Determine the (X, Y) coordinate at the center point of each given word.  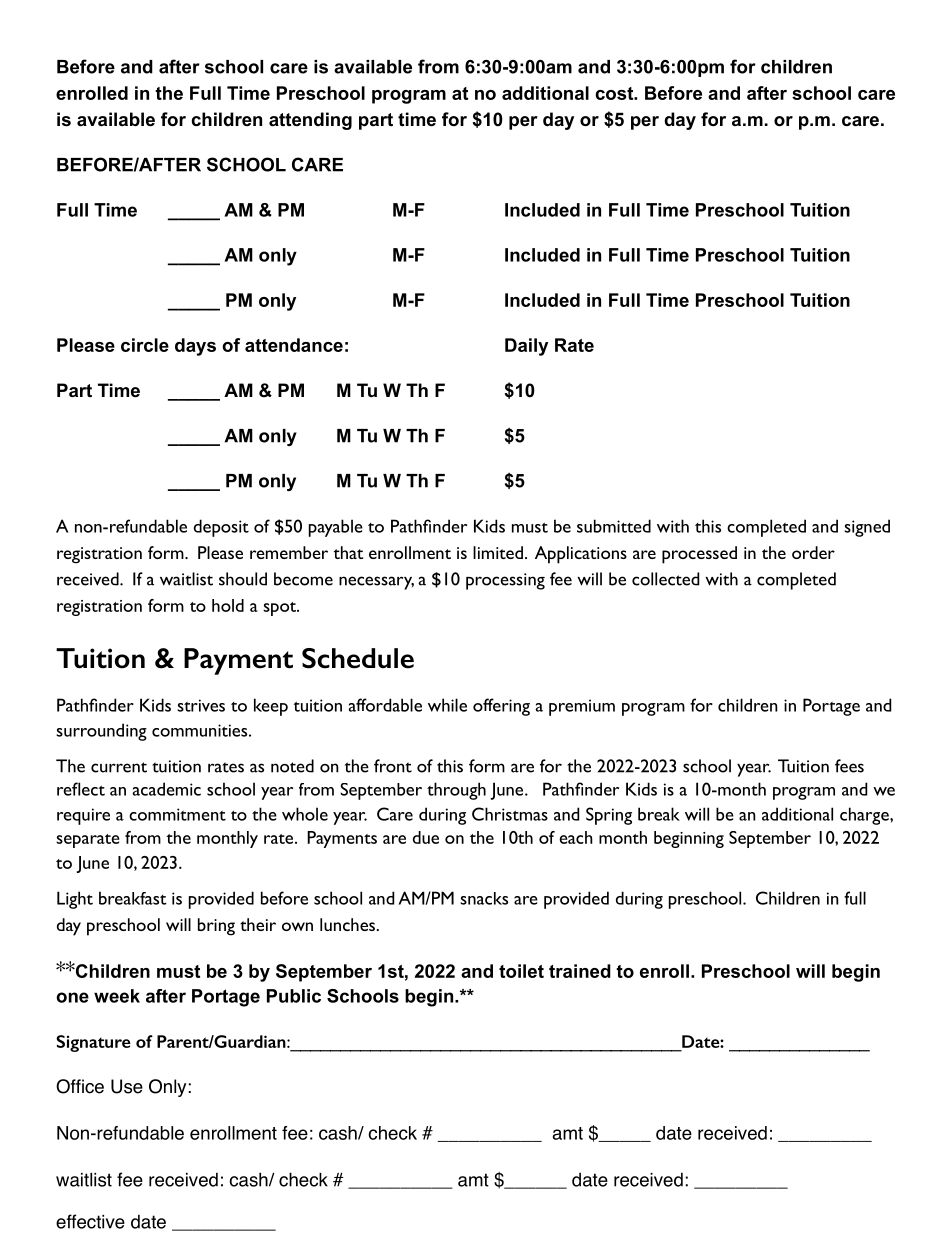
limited (498, 552)
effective (90, 1221)
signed (867, 528)
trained (580, 971)
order (813, 552)
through (456, 791)
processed (699, 555)
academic (166, 789)
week (117, 996)
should (243, 579)
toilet (521, 971)
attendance (294, 345)
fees (849, 766)
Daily (526, 347)
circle (145, 345)
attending (310, 121)
